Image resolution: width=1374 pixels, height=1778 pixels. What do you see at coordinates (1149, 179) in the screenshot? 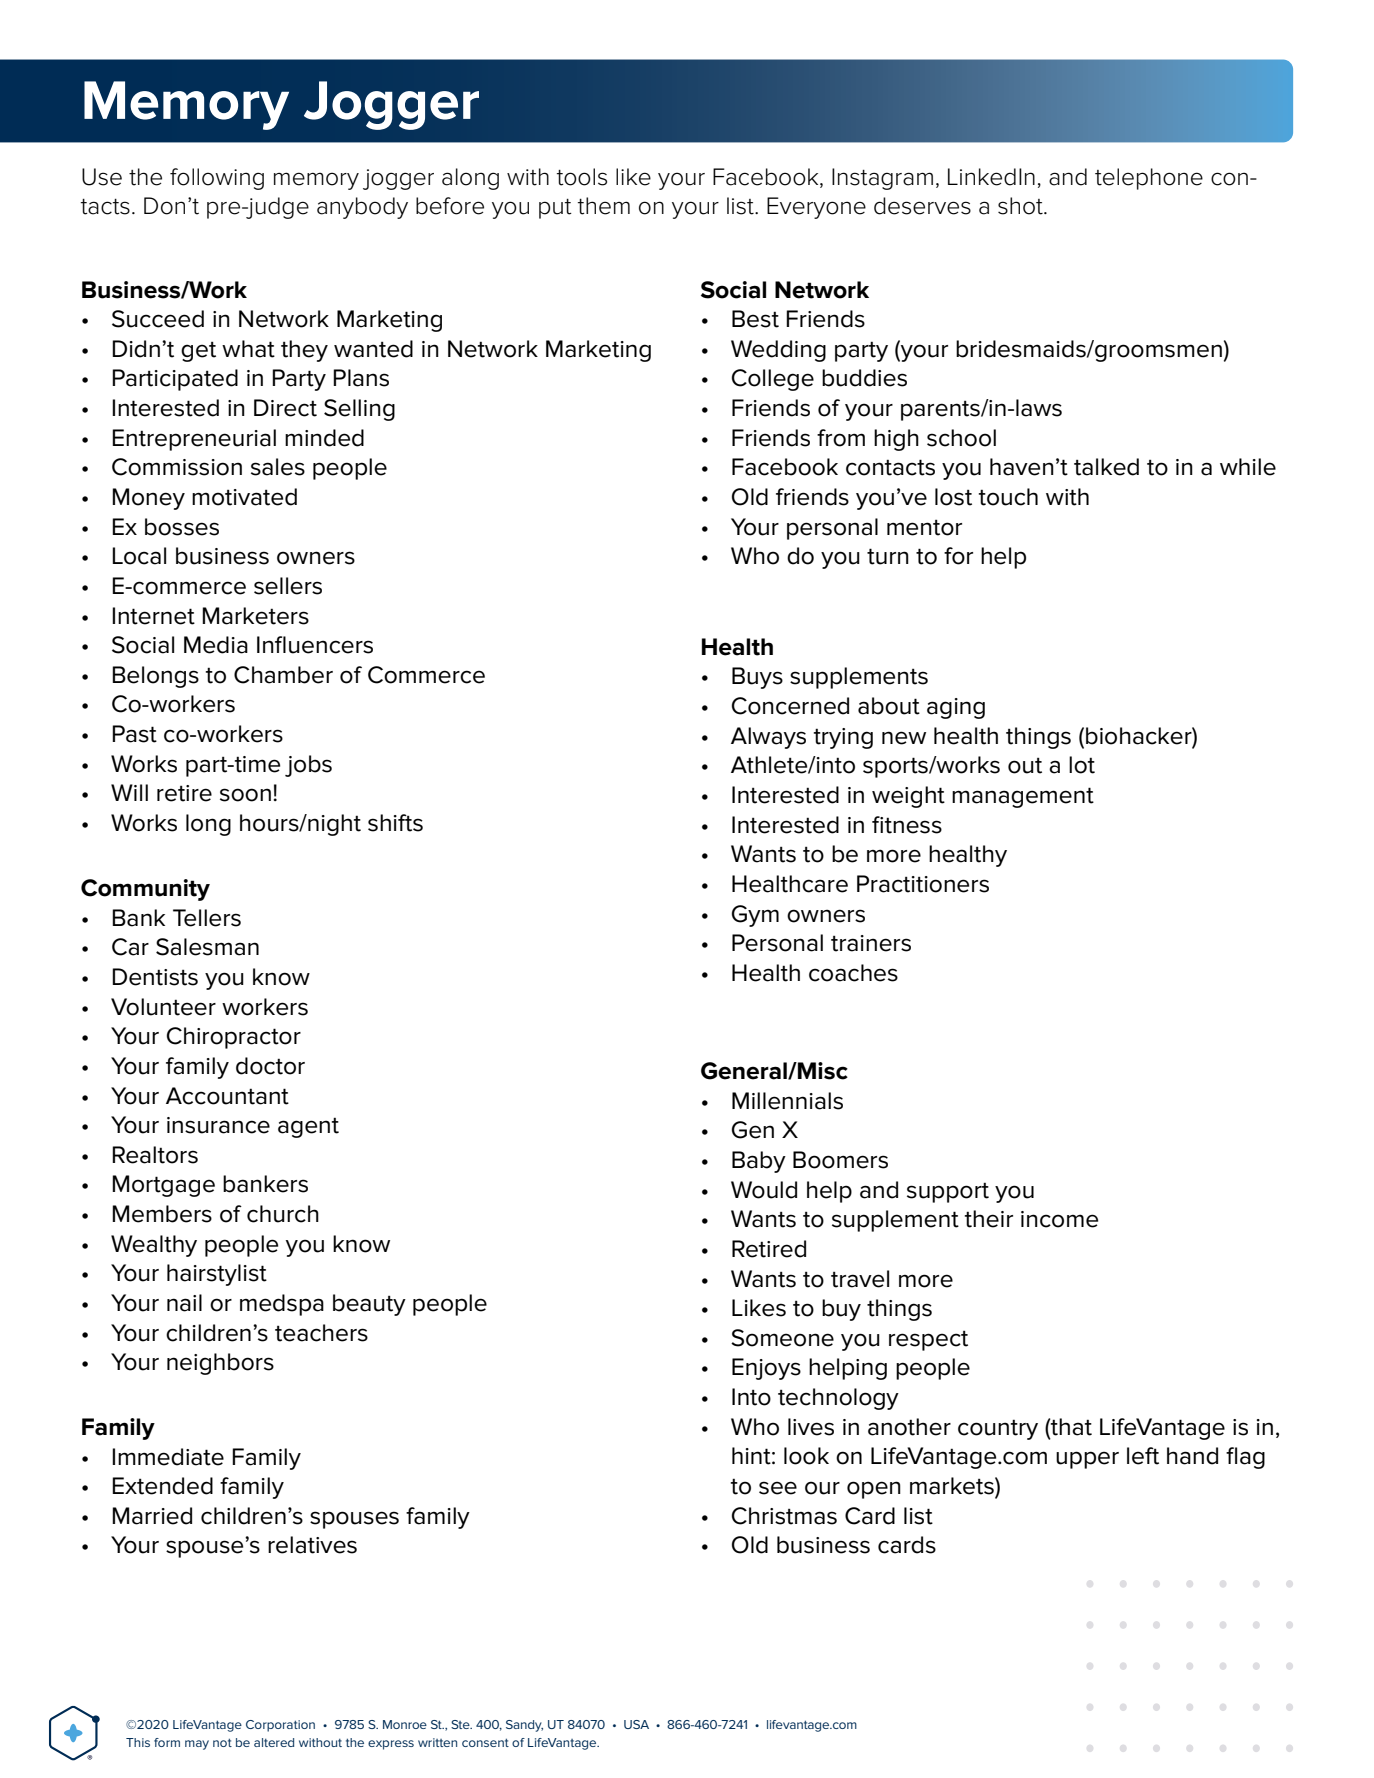
I see `telephone` at bounding box center [1149, 179].
